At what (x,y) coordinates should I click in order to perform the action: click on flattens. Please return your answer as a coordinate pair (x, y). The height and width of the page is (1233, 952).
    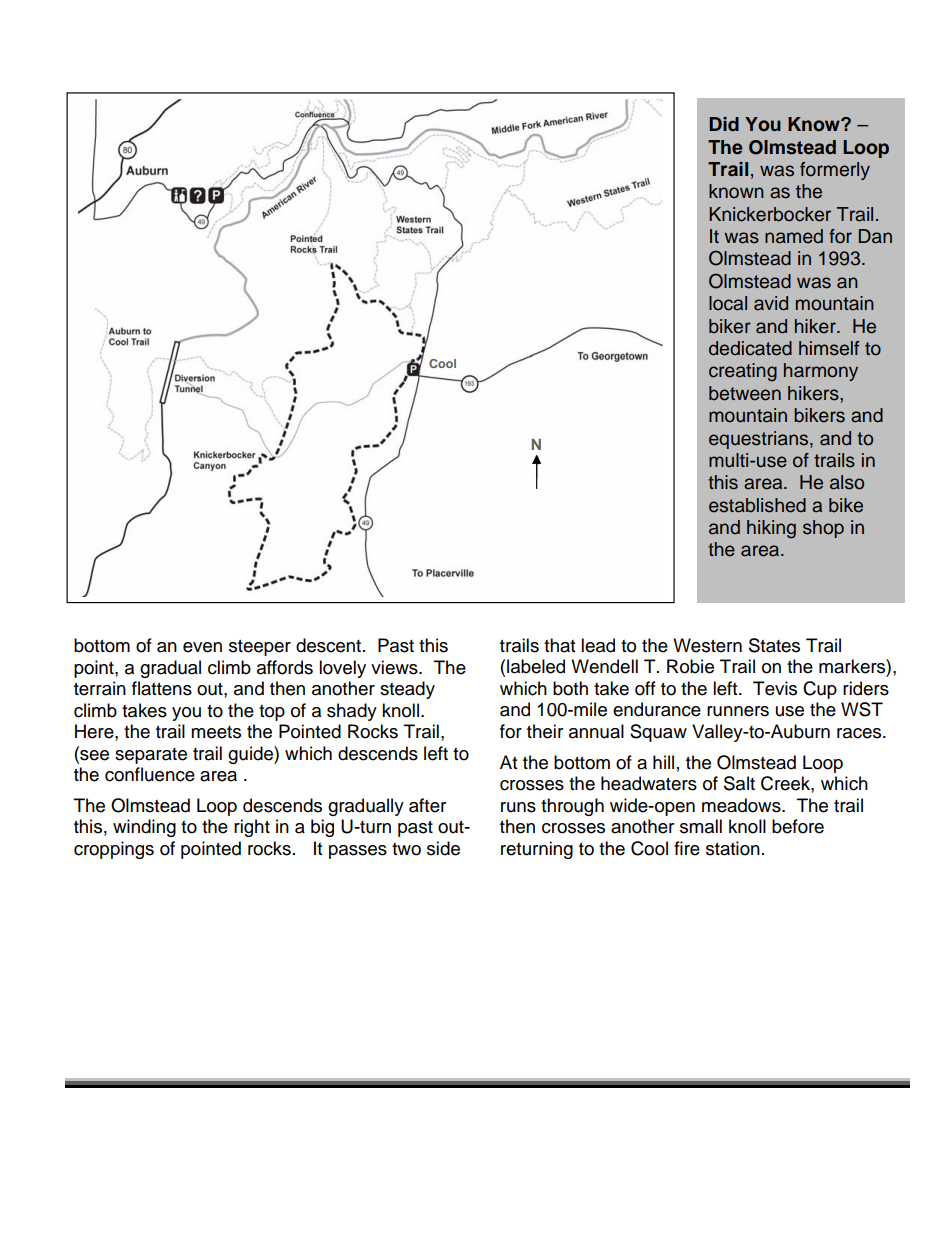
    Looking at the image, I should click on (162, 688).
